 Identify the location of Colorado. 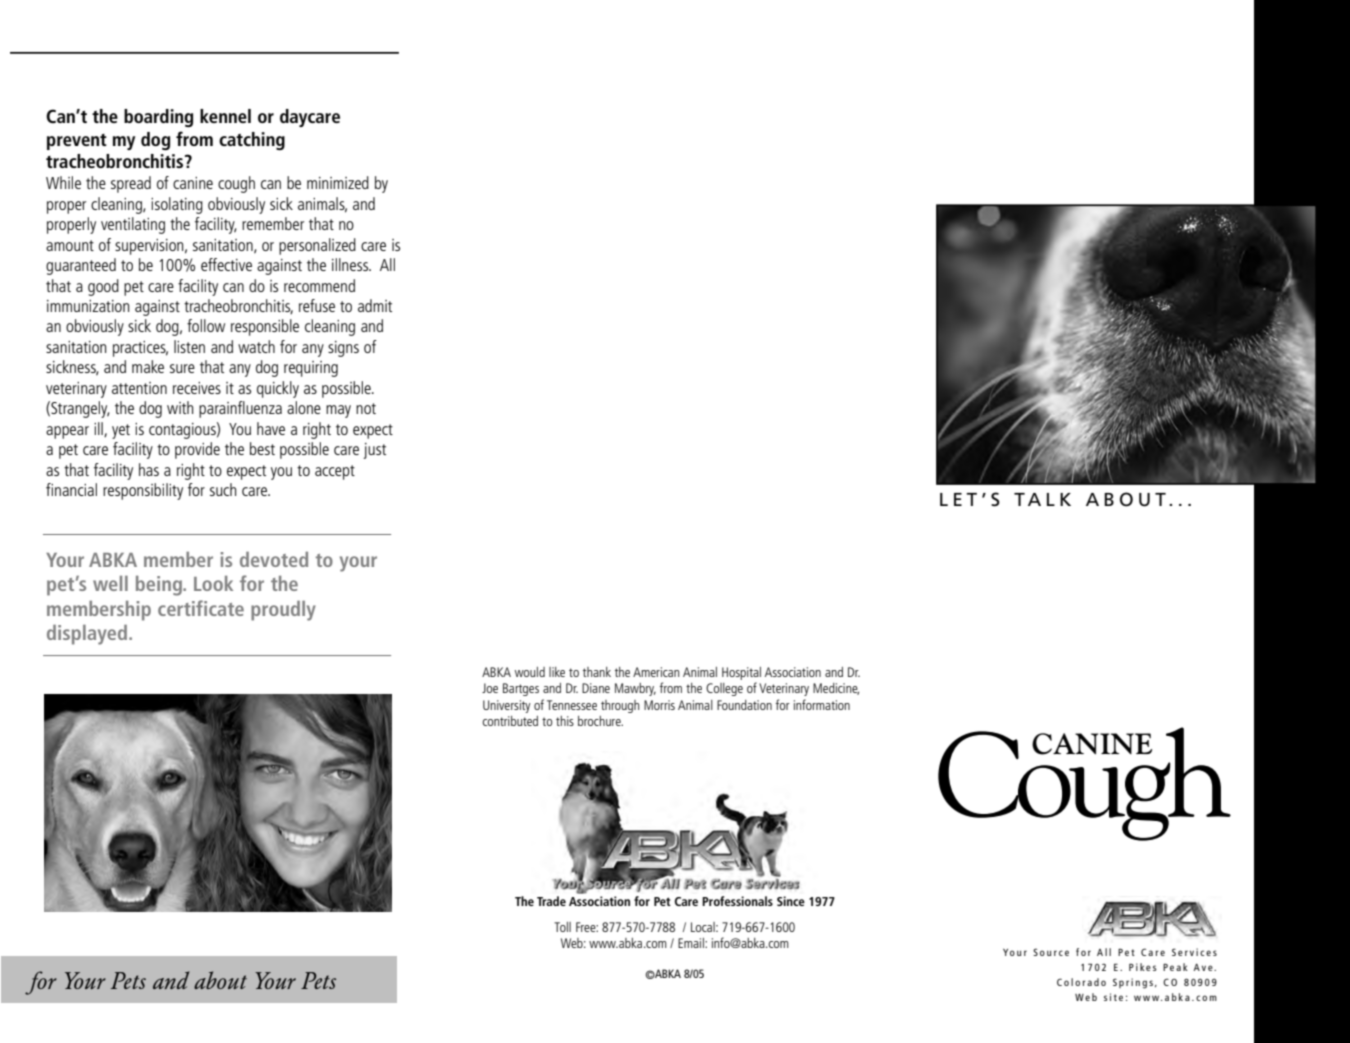
(1081, 982).
